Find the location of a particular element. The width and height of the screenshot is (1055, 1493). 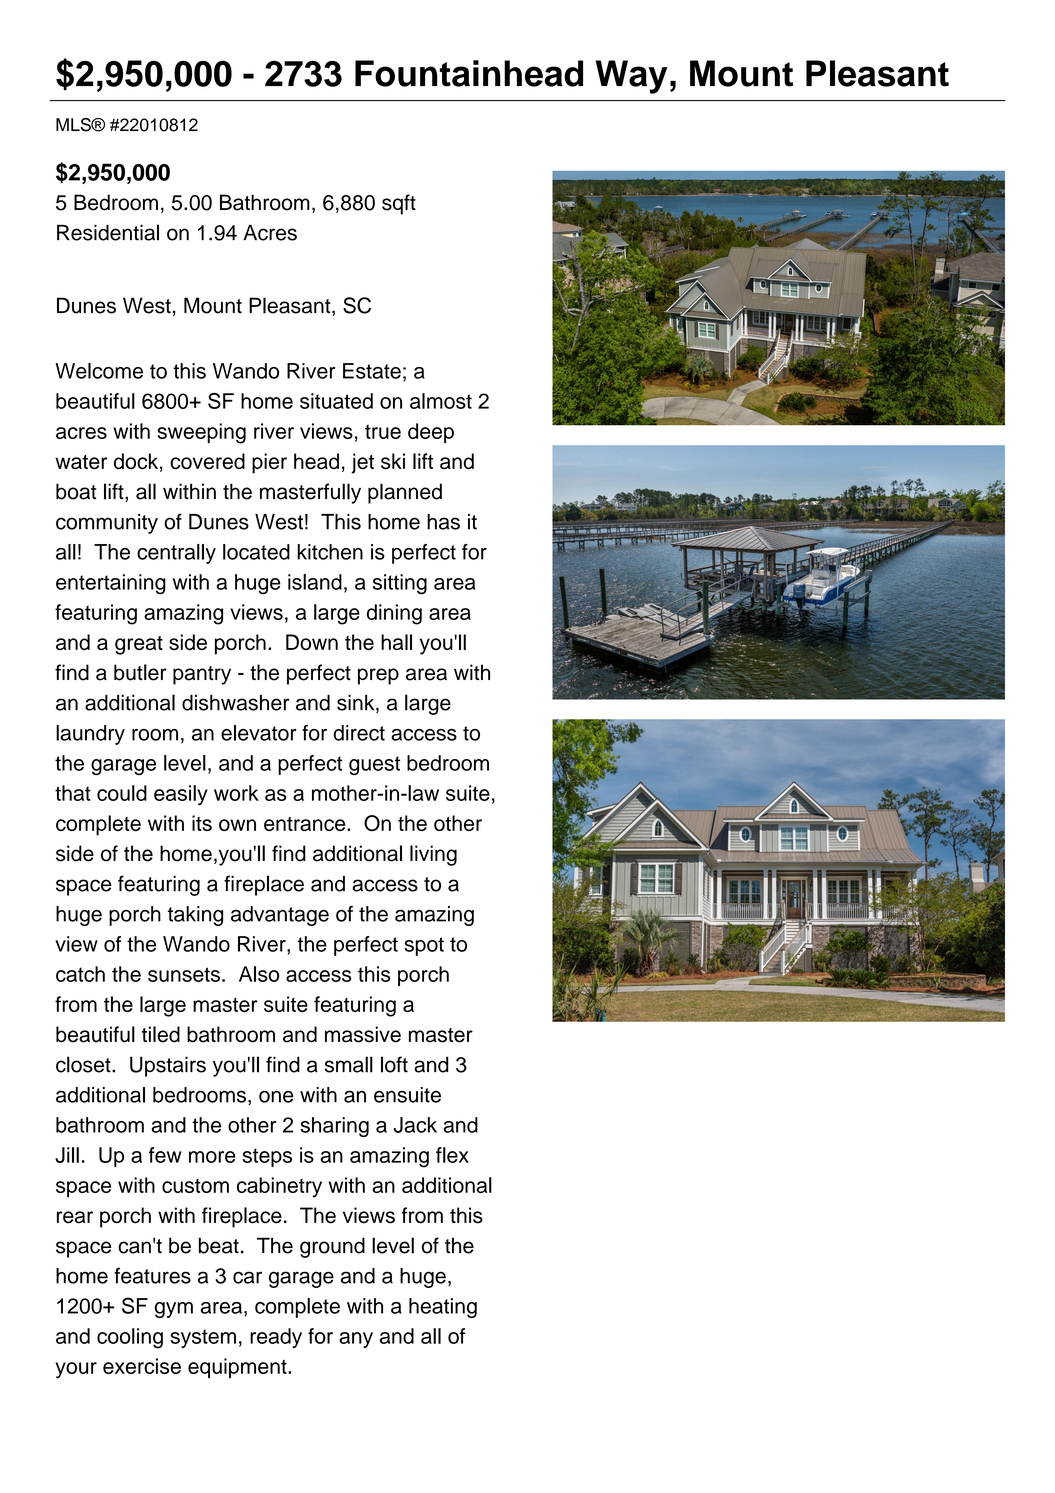

Estate is located at coordinates (372, 371).
